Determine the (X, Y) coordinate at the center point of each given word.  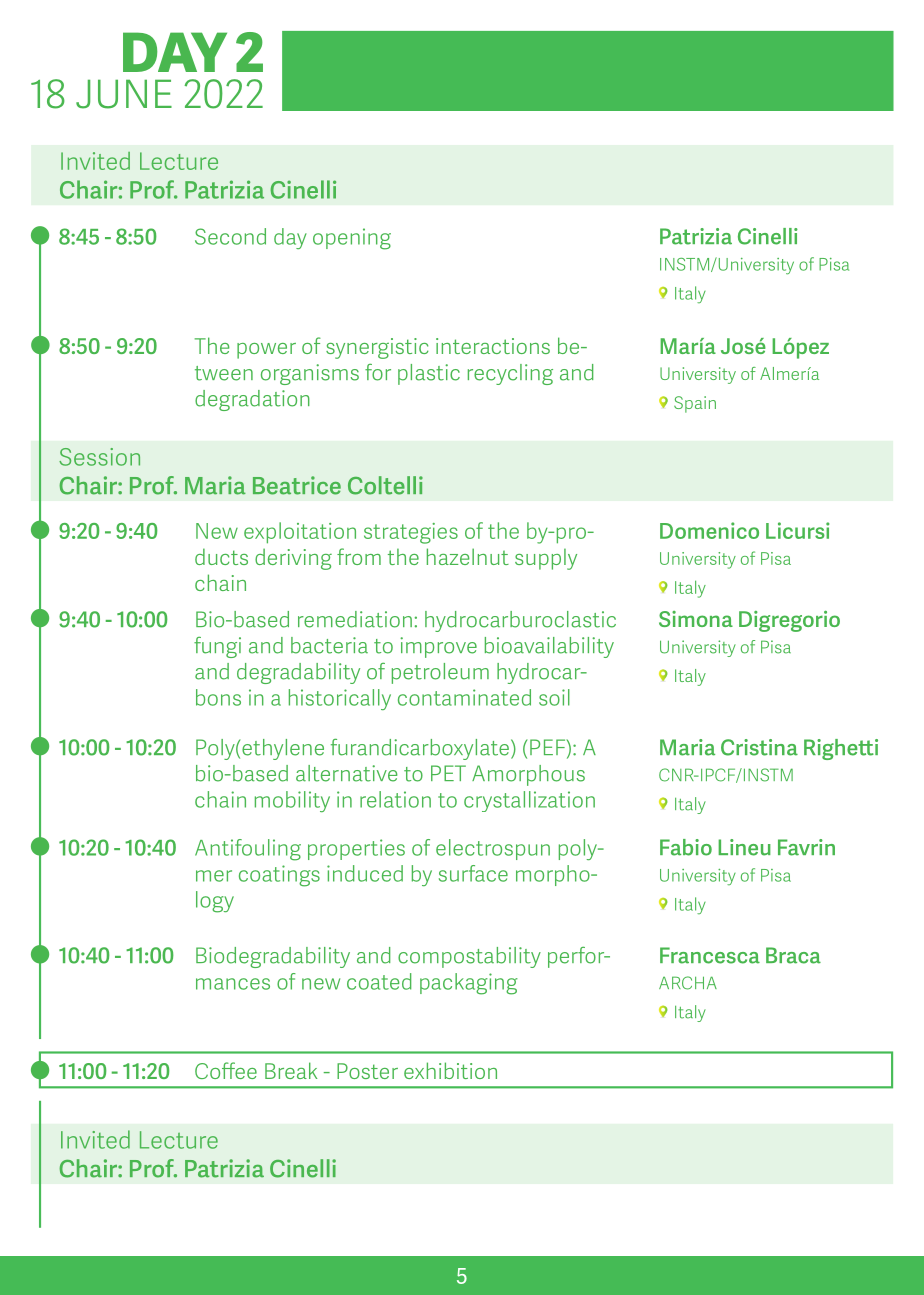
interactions (493, 346)
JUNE (124, 94)
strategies (411, 533)
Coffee (226, 1070)
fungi (217, 647)
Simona (696, 619)
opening (352, 239)
